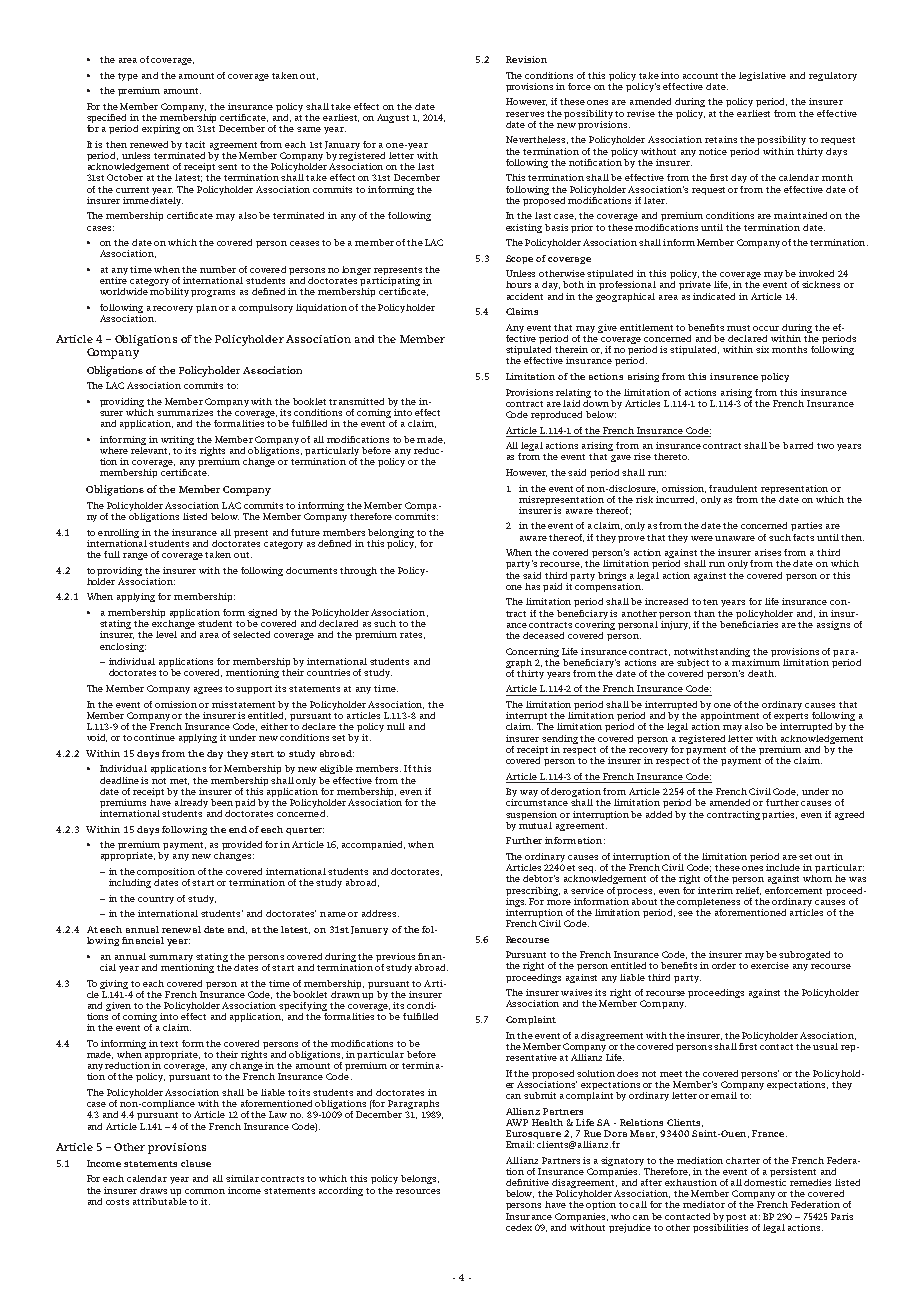 This document has width=924, height=1308. Describe the element at coordinates (525, 114) in the document. I see `reserves` at that location.
